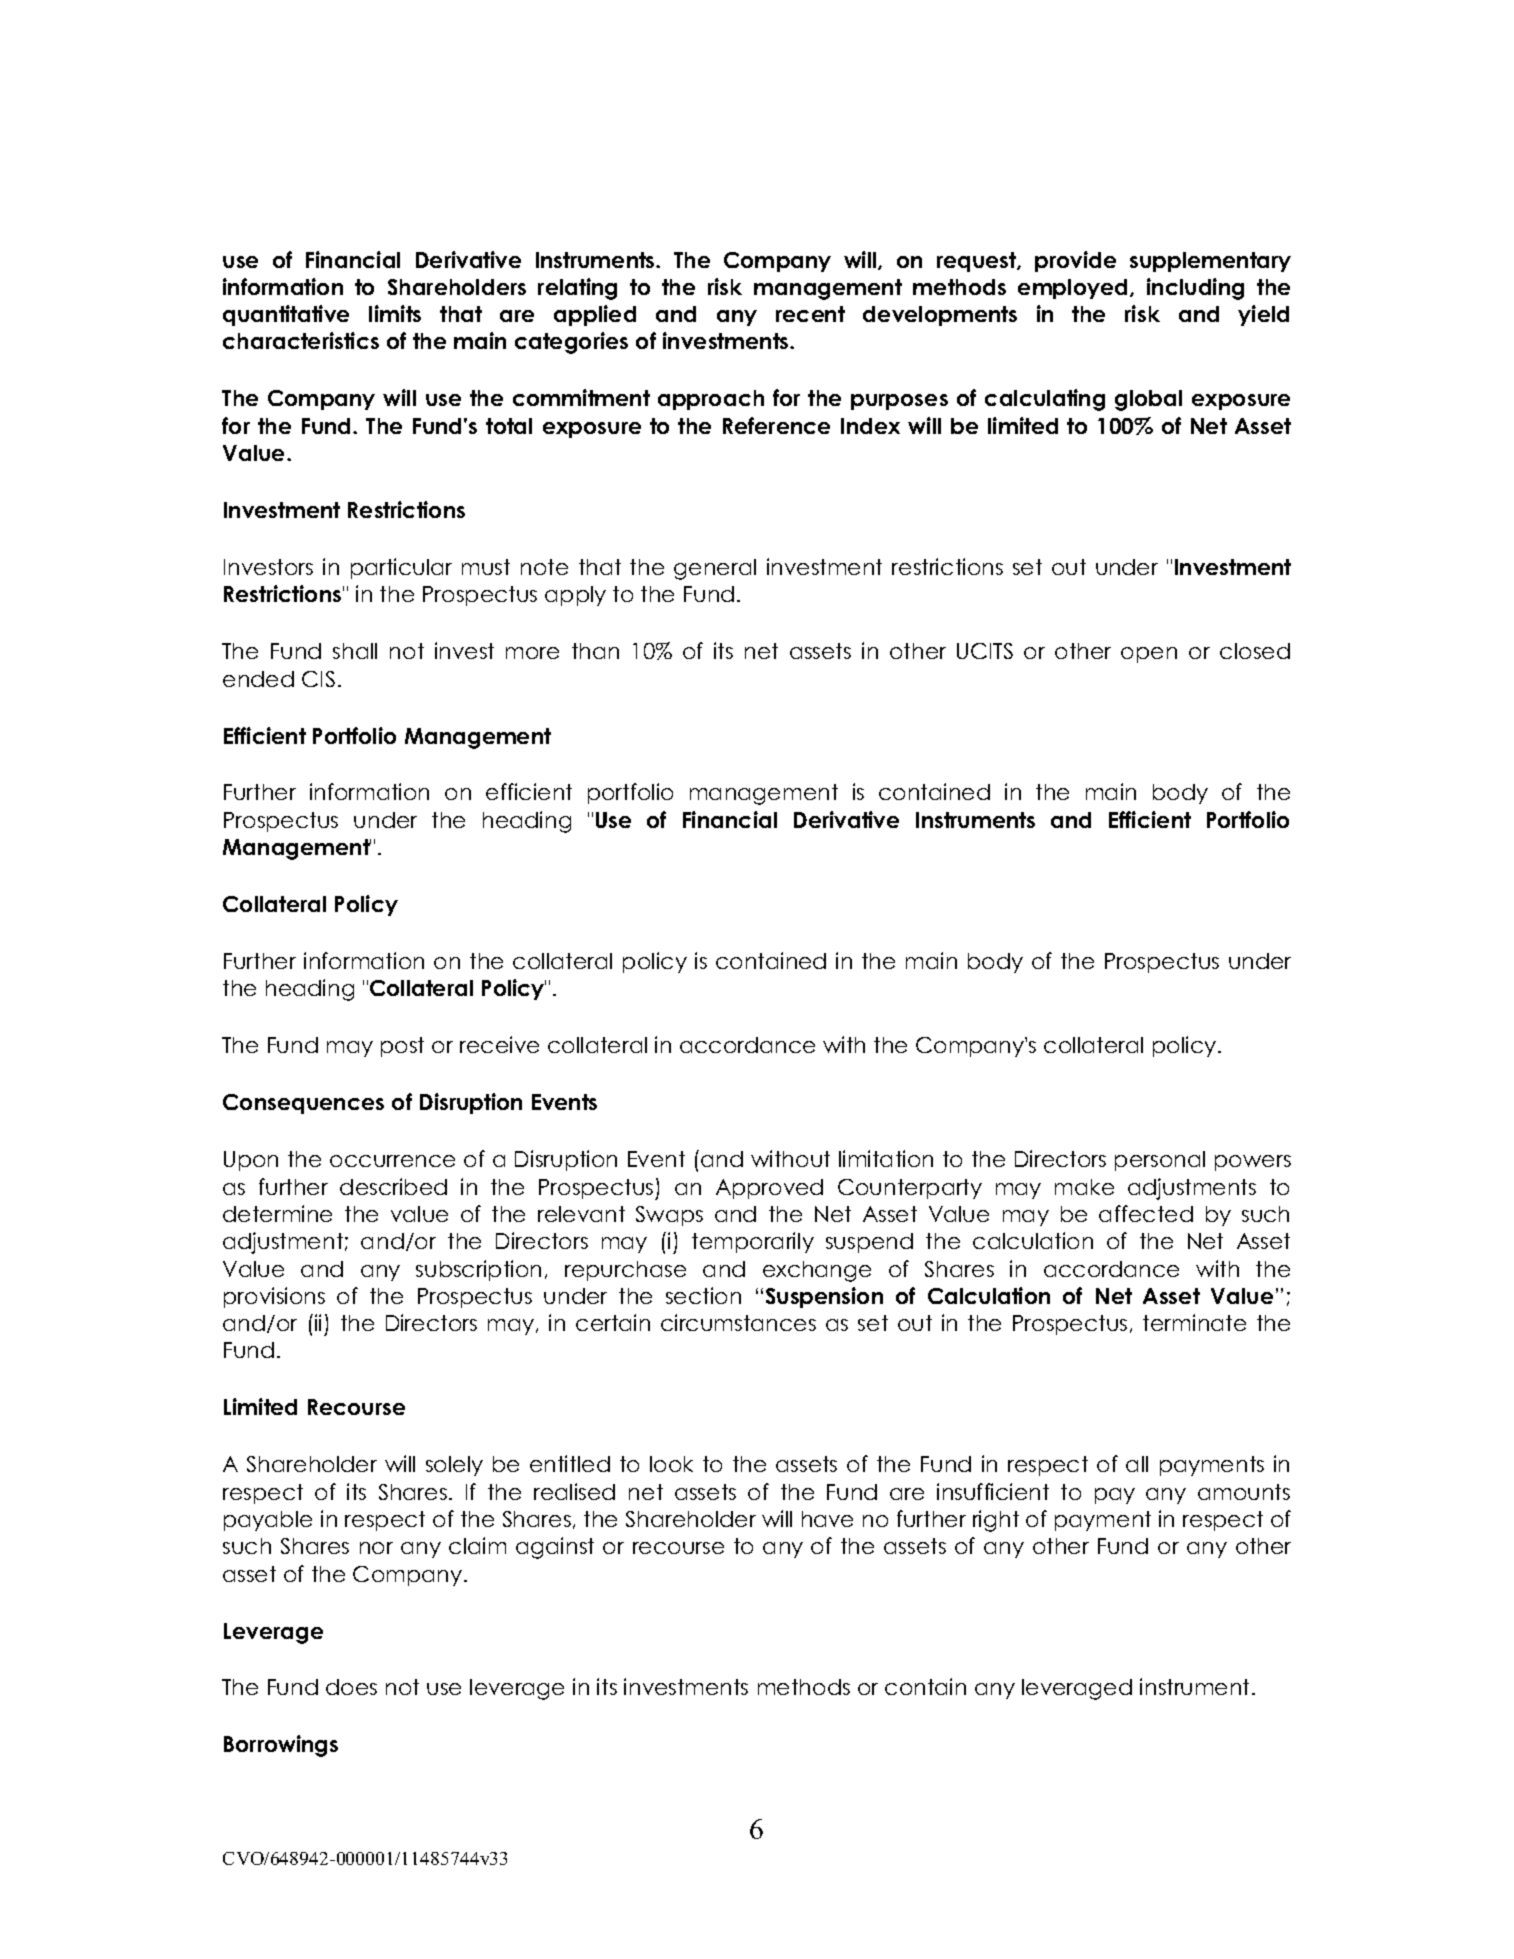 The width and height of the screenshot is (1514, 1959). Describe the element at coordinates (810, 314) in the screenshot. I see `recent` at that location.
